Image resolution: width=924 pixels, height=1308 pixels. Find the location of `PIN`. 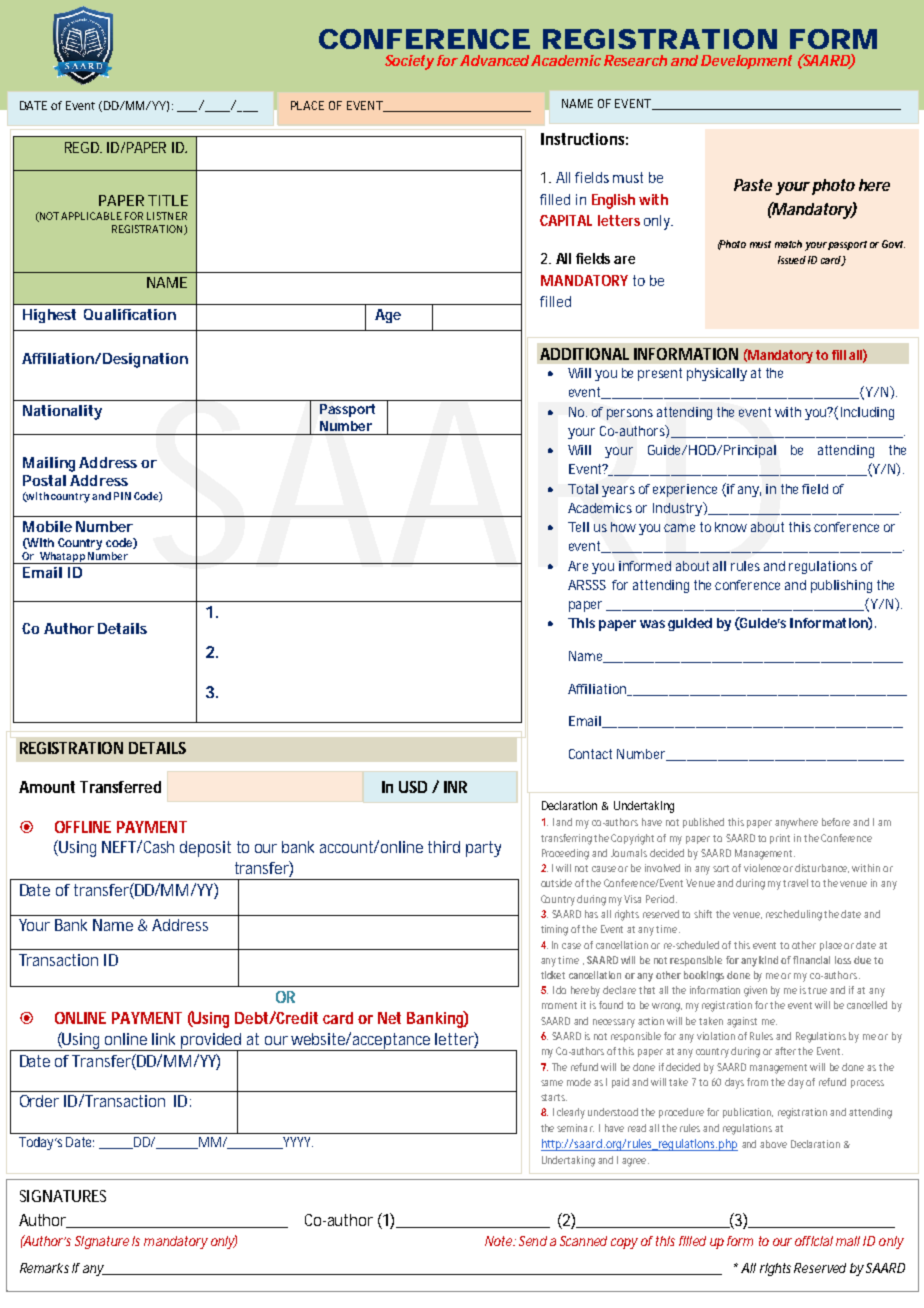

PIN is located at coordinates (122, 496).
